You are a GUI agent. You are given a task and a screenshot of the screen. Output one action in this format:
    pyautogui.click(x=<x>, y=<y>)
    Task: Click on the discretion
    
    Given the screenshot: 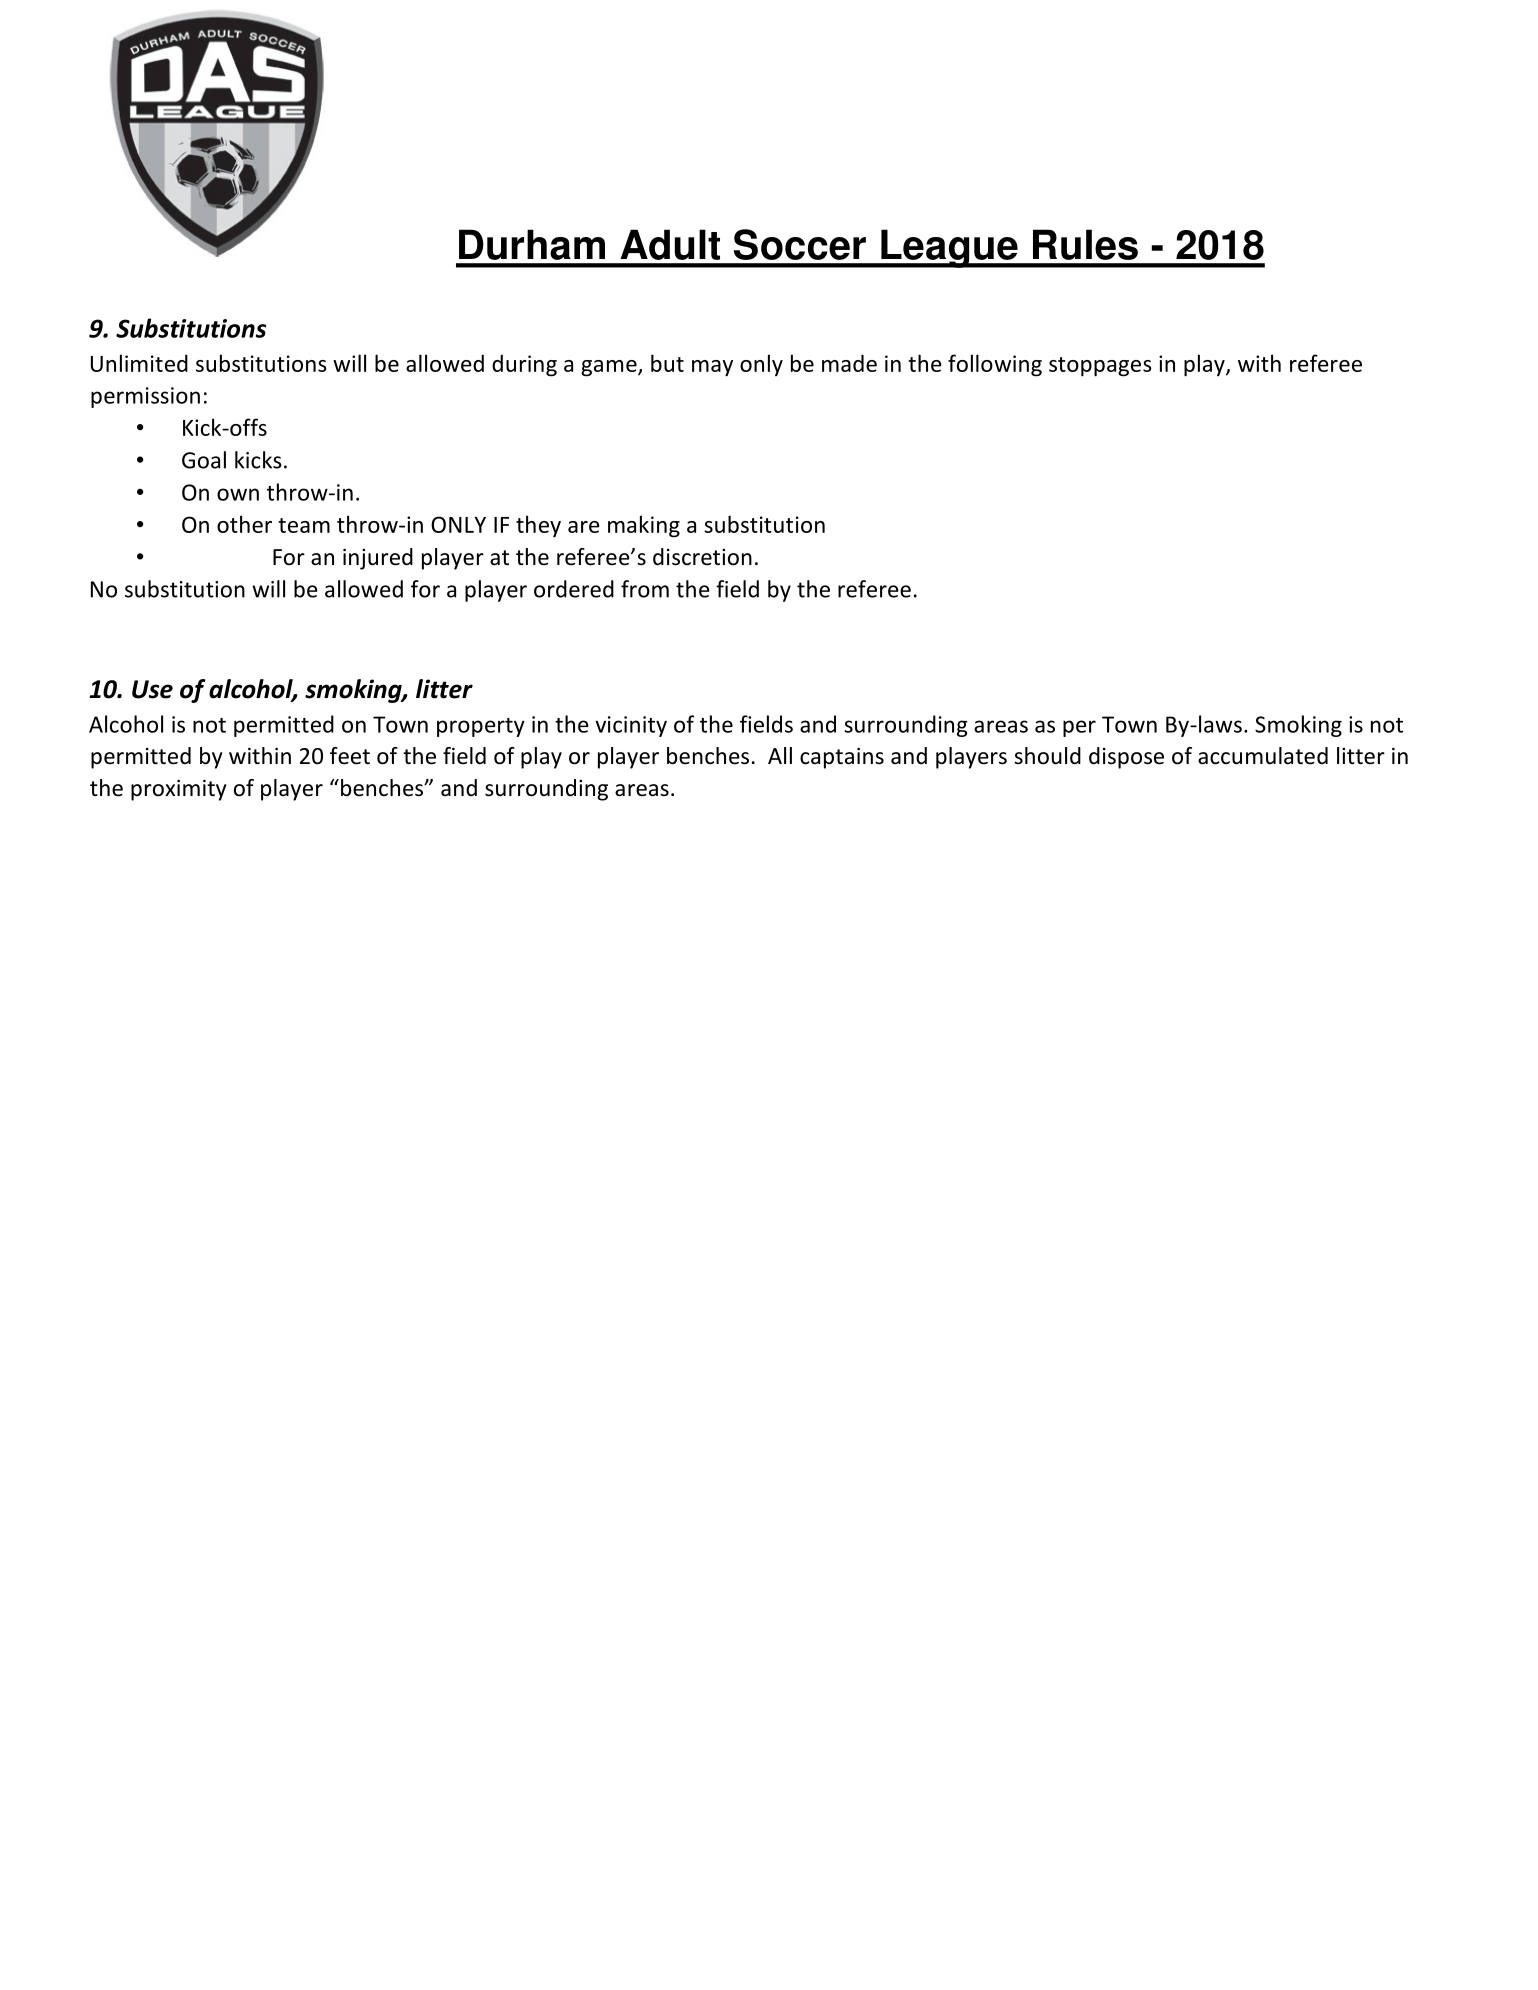 What is the action you would take?
    pyautogui.click(x=702, y=557)
